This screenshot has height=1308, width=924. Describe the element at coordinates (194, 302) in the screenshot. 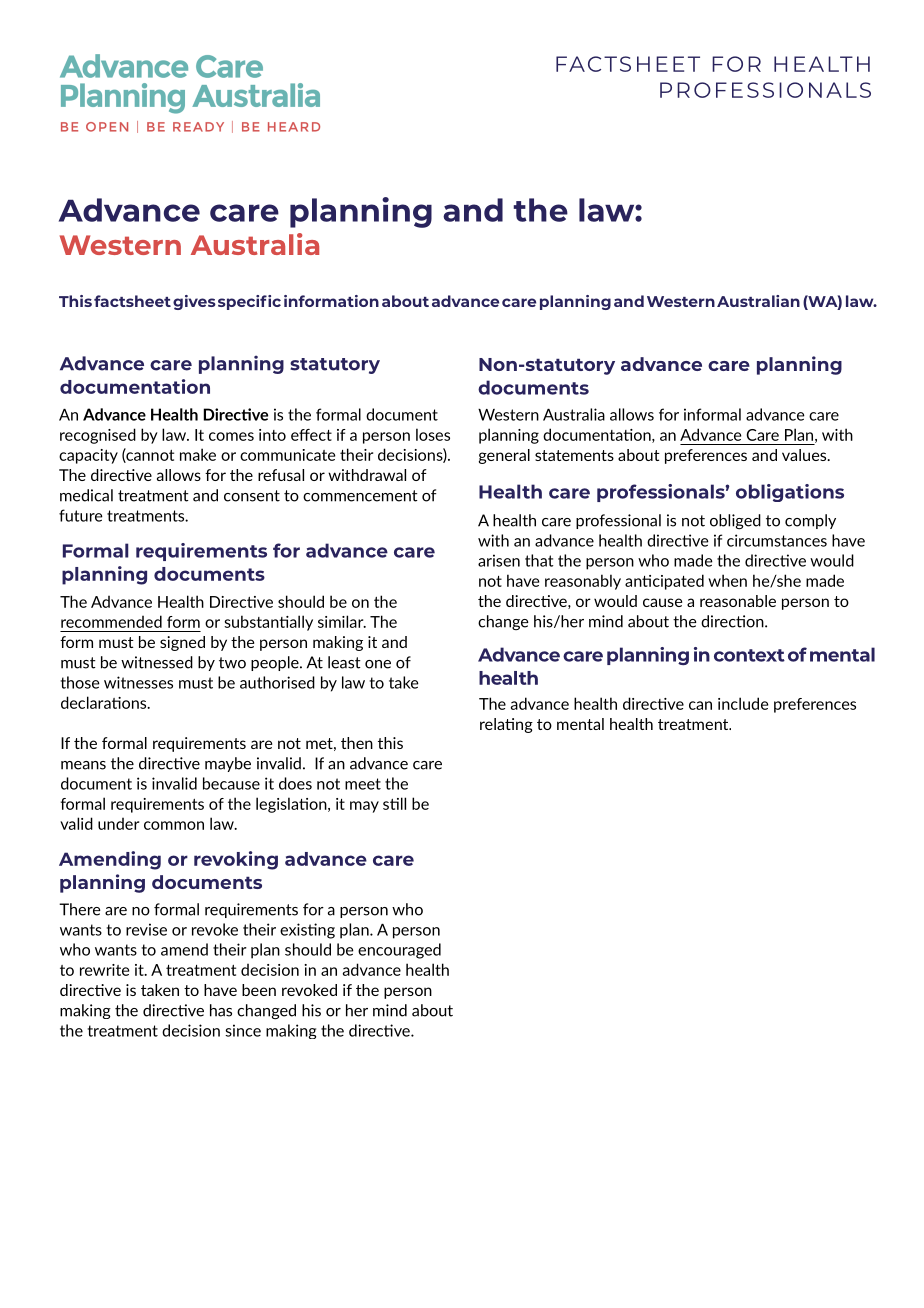

I see `gives` at that location.
